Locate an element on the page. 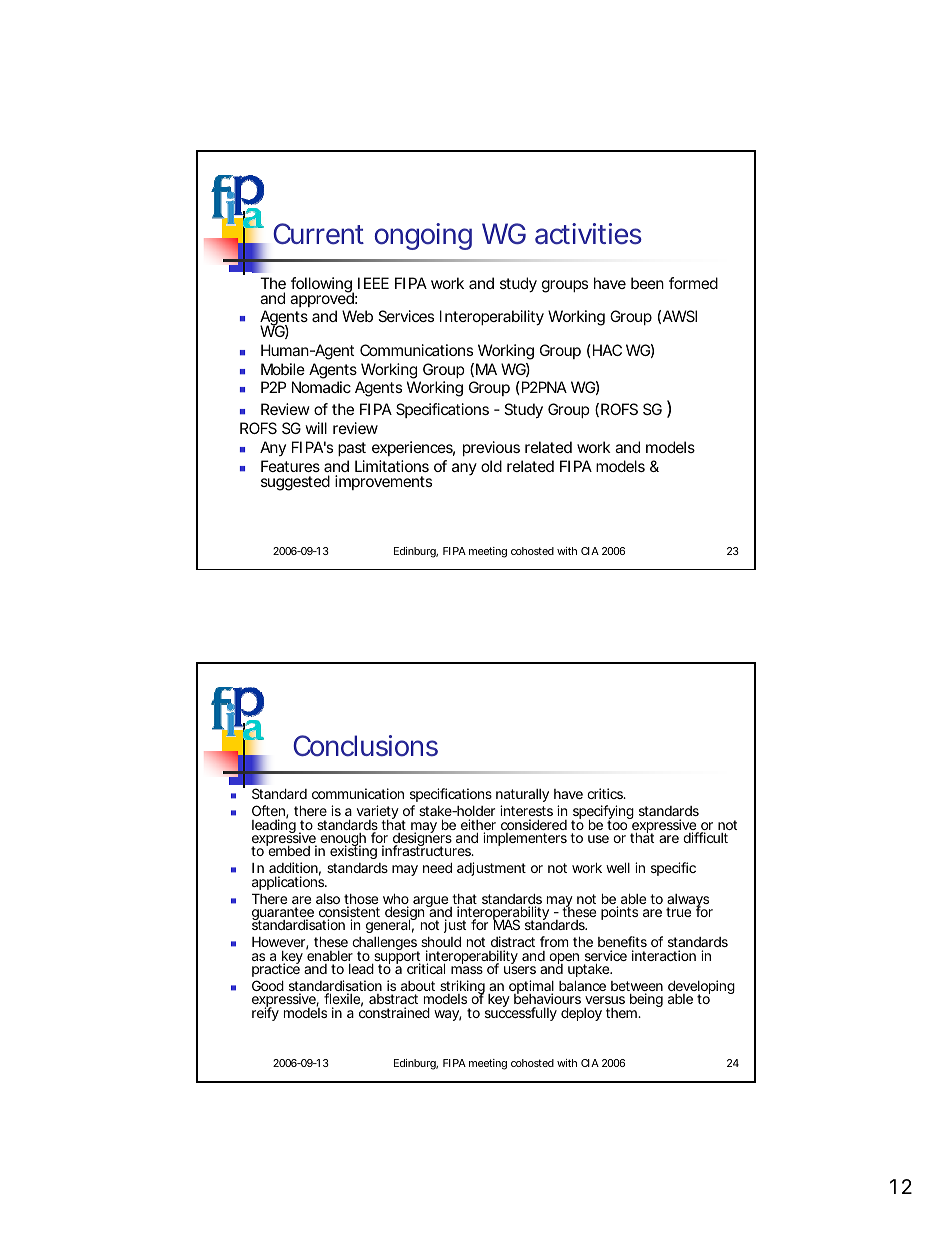 The width and height of the document is (952, 1233). practice is located at coordinates (276, 969).
